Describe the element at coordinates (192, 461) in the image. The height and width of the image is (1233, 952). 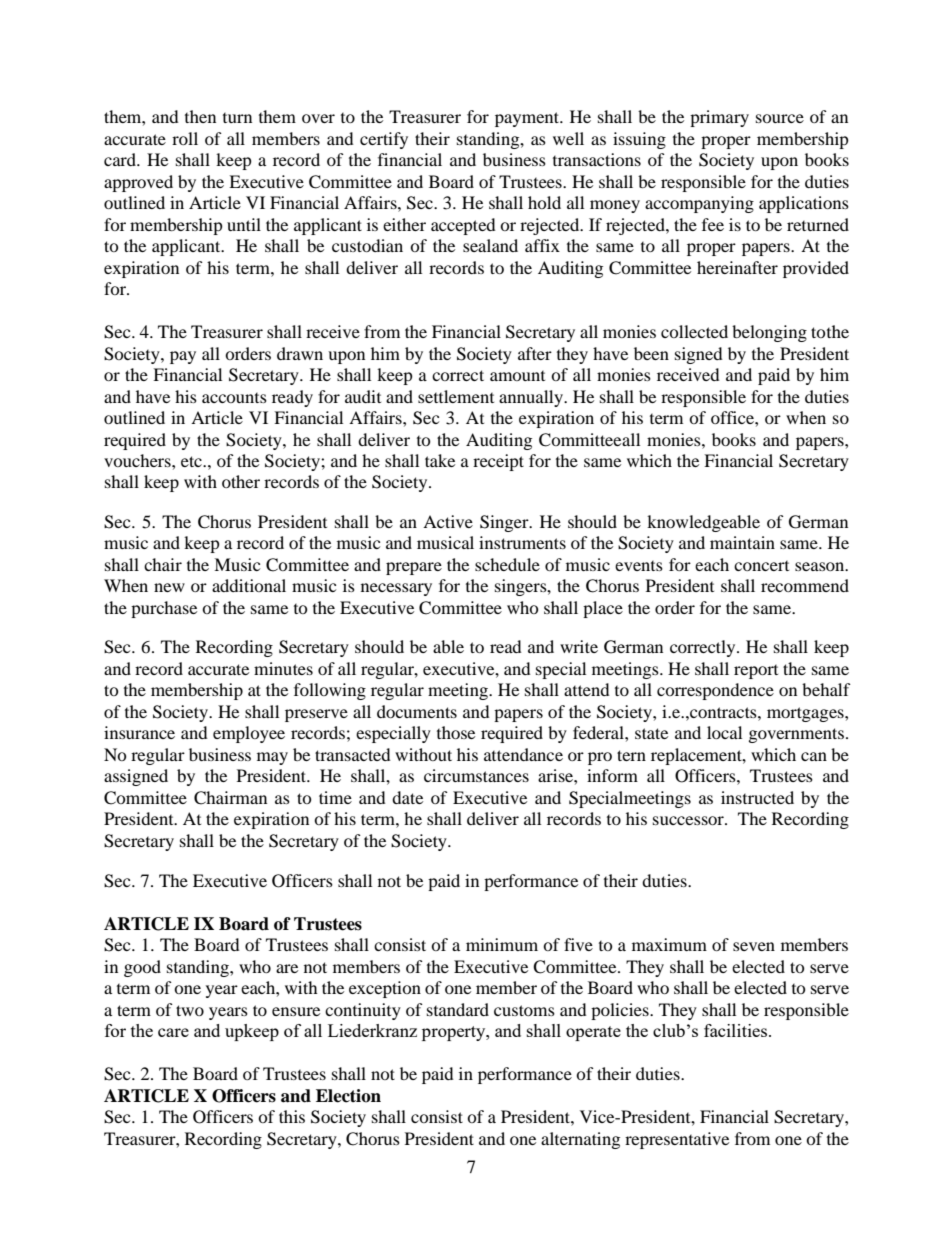
I see `etc` at that location.
